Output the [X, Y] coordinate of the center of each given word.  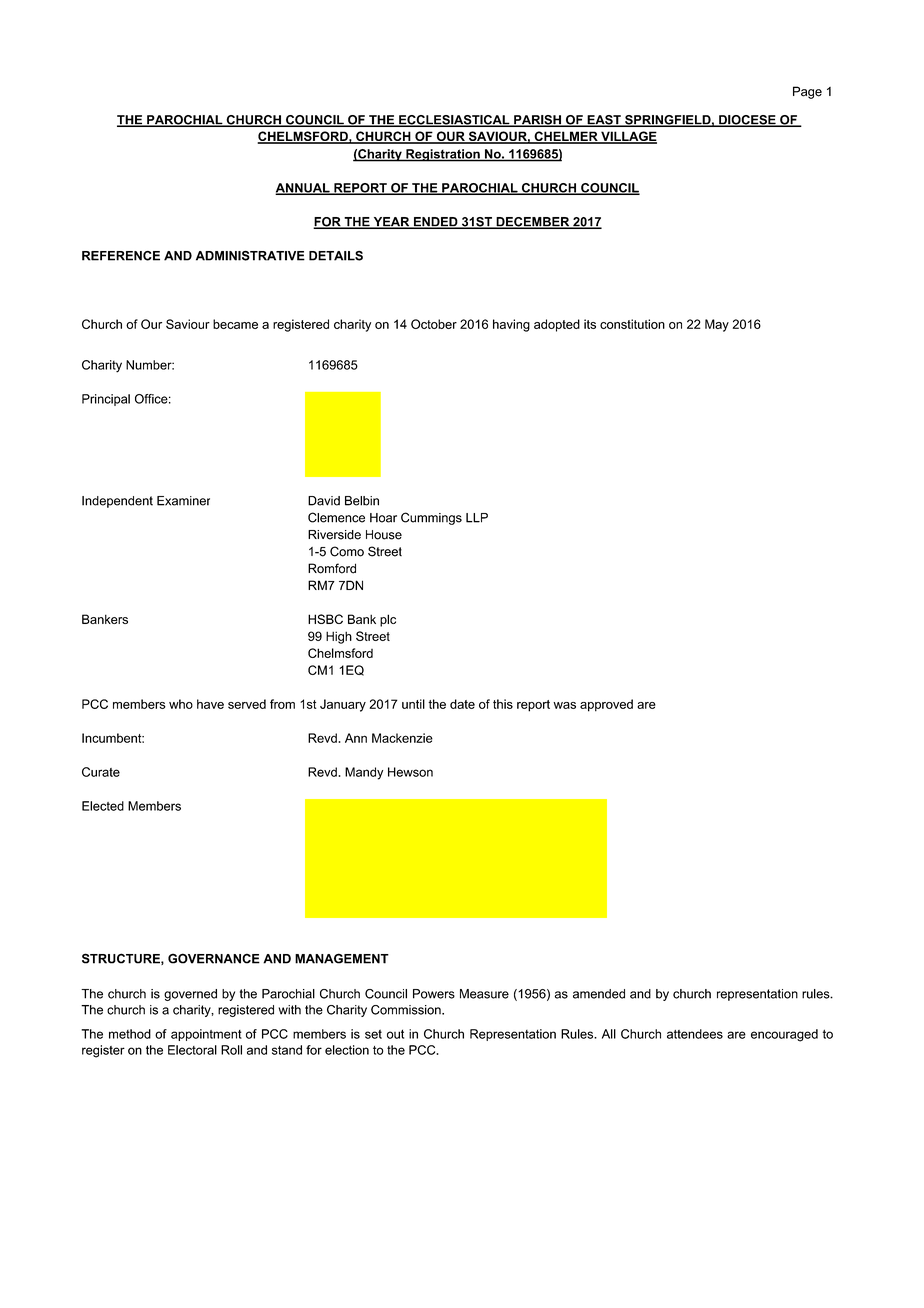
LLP [477, 518]
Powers [434, 994]
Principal [106, 400]
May [717, 325]
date [462, 704]
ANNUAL [303, 189]
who [181, 704]
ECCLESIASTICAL [454, 121]
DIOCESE [747, 121]
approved [606, 705]
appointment [206, 1035]
